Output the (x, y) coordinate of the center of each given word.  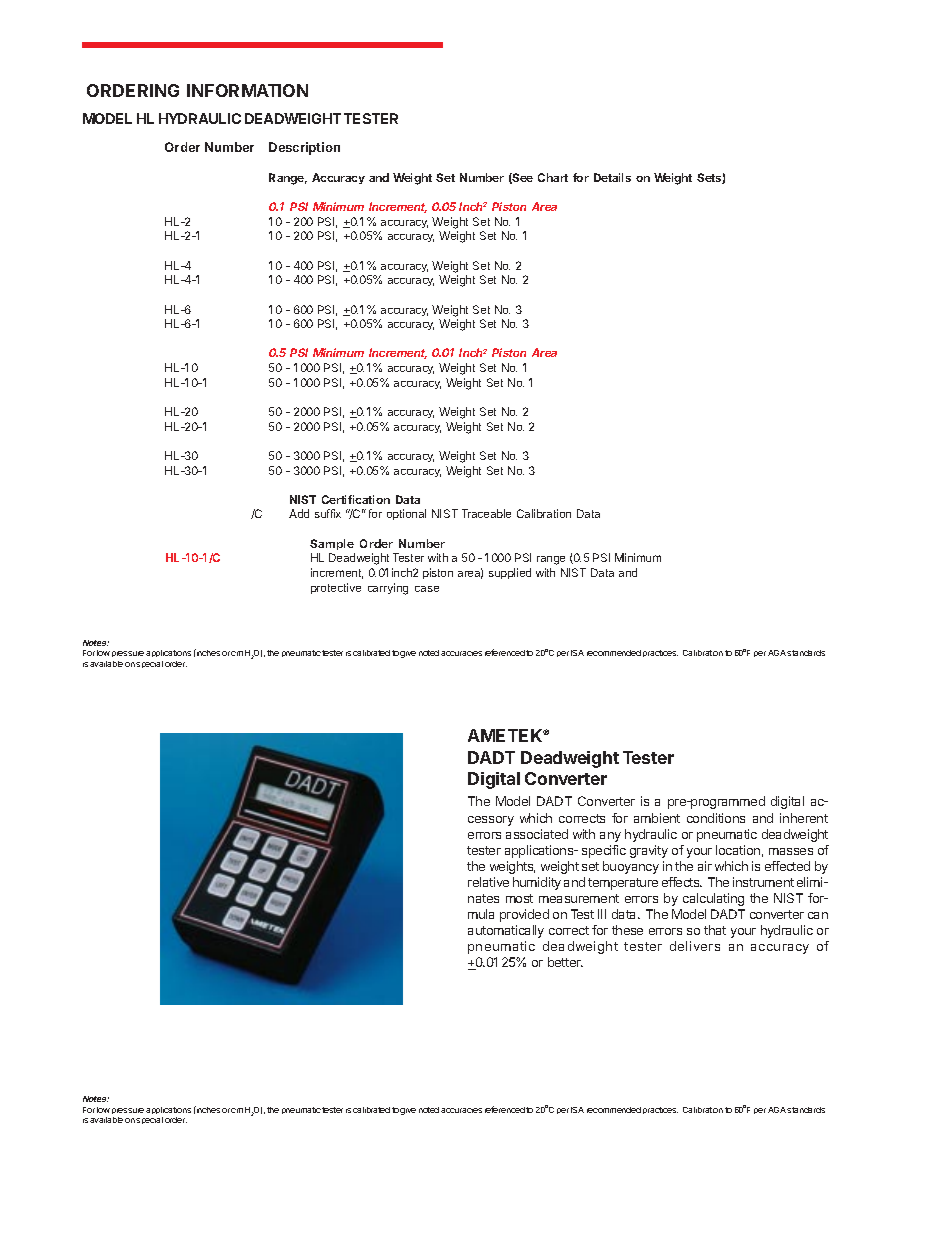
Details (612, 177)
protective (336, 588)
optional (406, 514)
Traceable (486, 513)
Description (304, 148)
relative (488, 882)
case (427, 589)
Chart (553, 177)
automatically (506, 931)
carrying (388, 589)
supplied (510, 573)
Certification (356, 499)
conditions (716, 818)
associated (537, 834)
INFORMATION (247, 90)
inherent (804, 818)
